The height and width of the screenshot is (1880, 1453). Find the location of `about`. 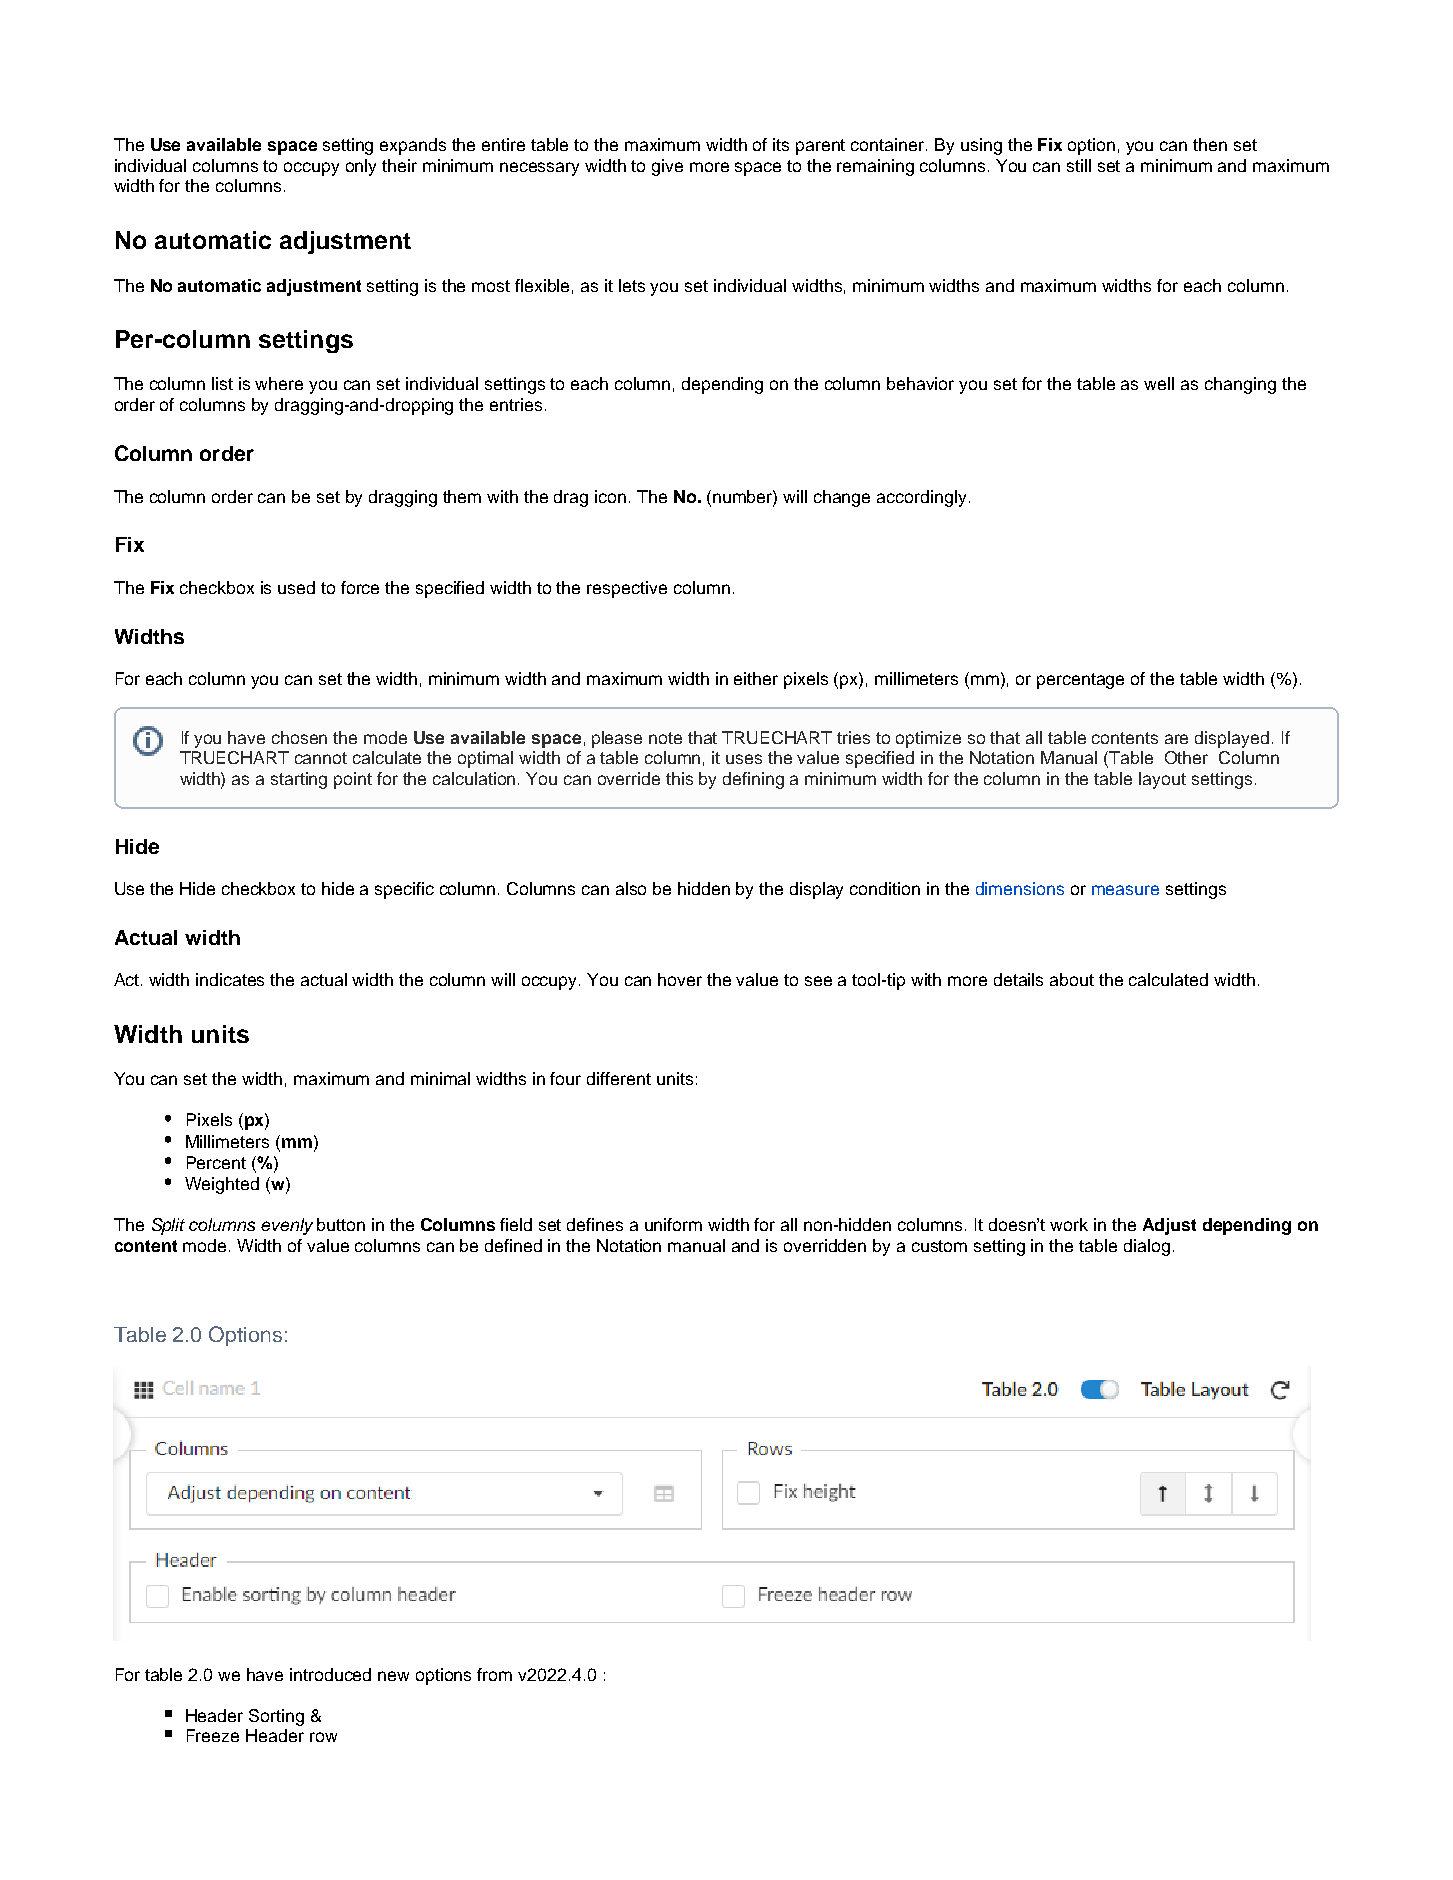

about is located at coordinates (1072, 979).
